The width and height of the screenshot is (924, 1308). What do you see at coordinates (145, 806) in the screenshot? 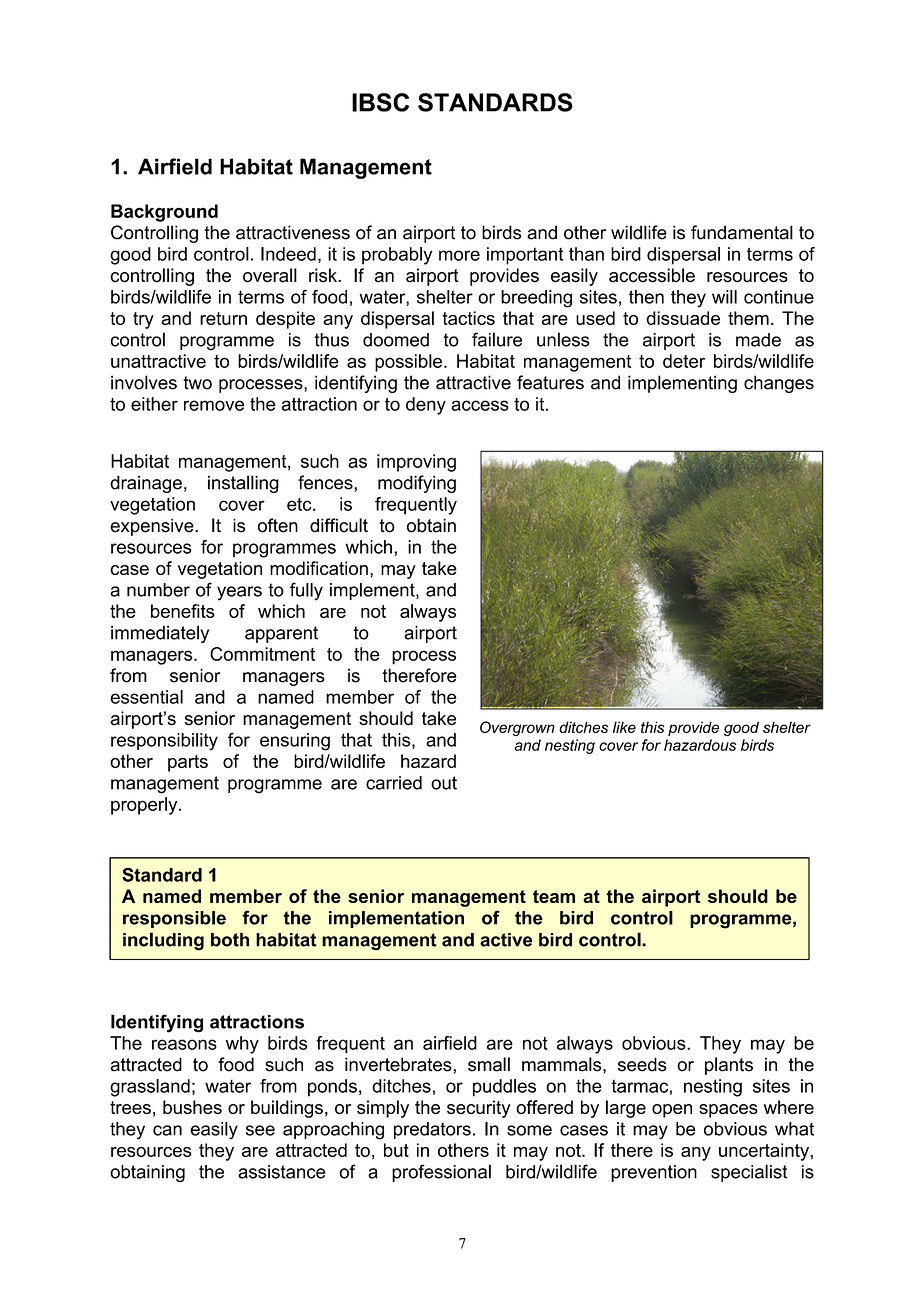
I see `properly` at bounding box center [145, 806].
